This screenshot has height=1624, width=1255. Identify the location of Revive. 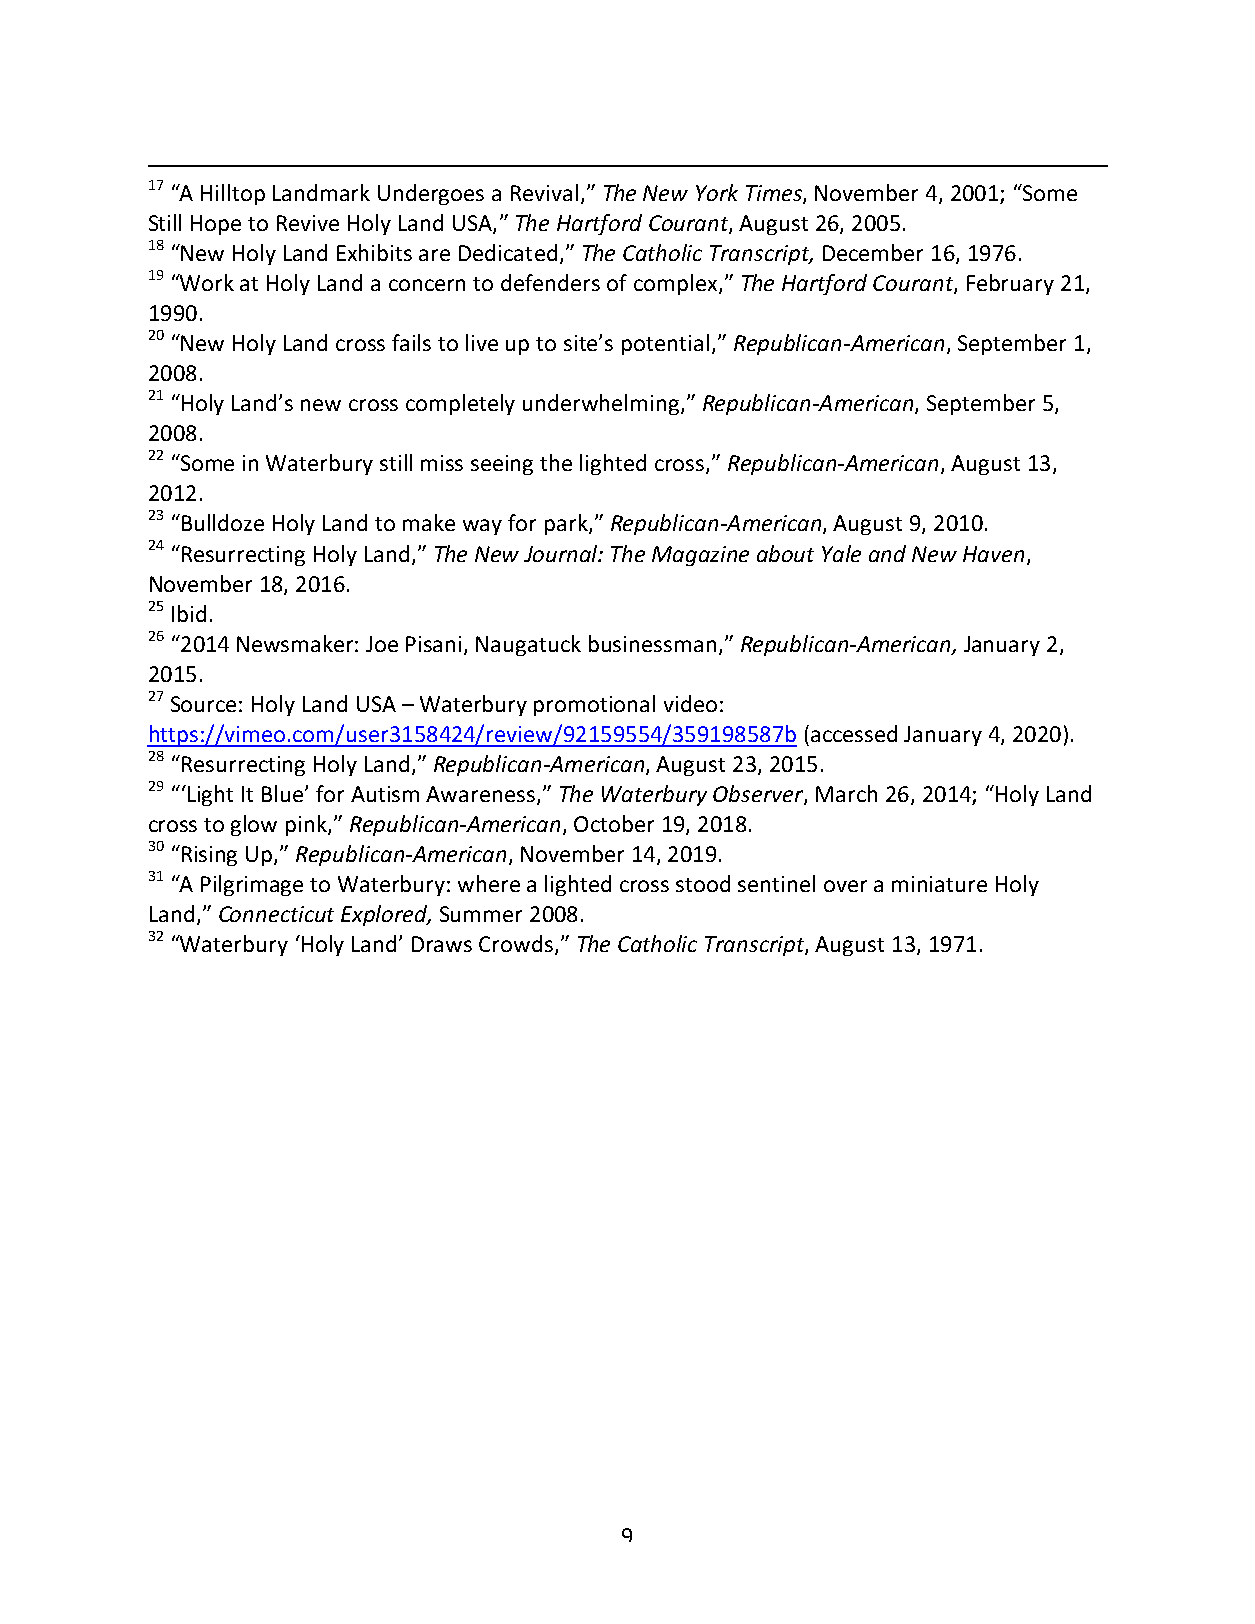
(308, 223).
